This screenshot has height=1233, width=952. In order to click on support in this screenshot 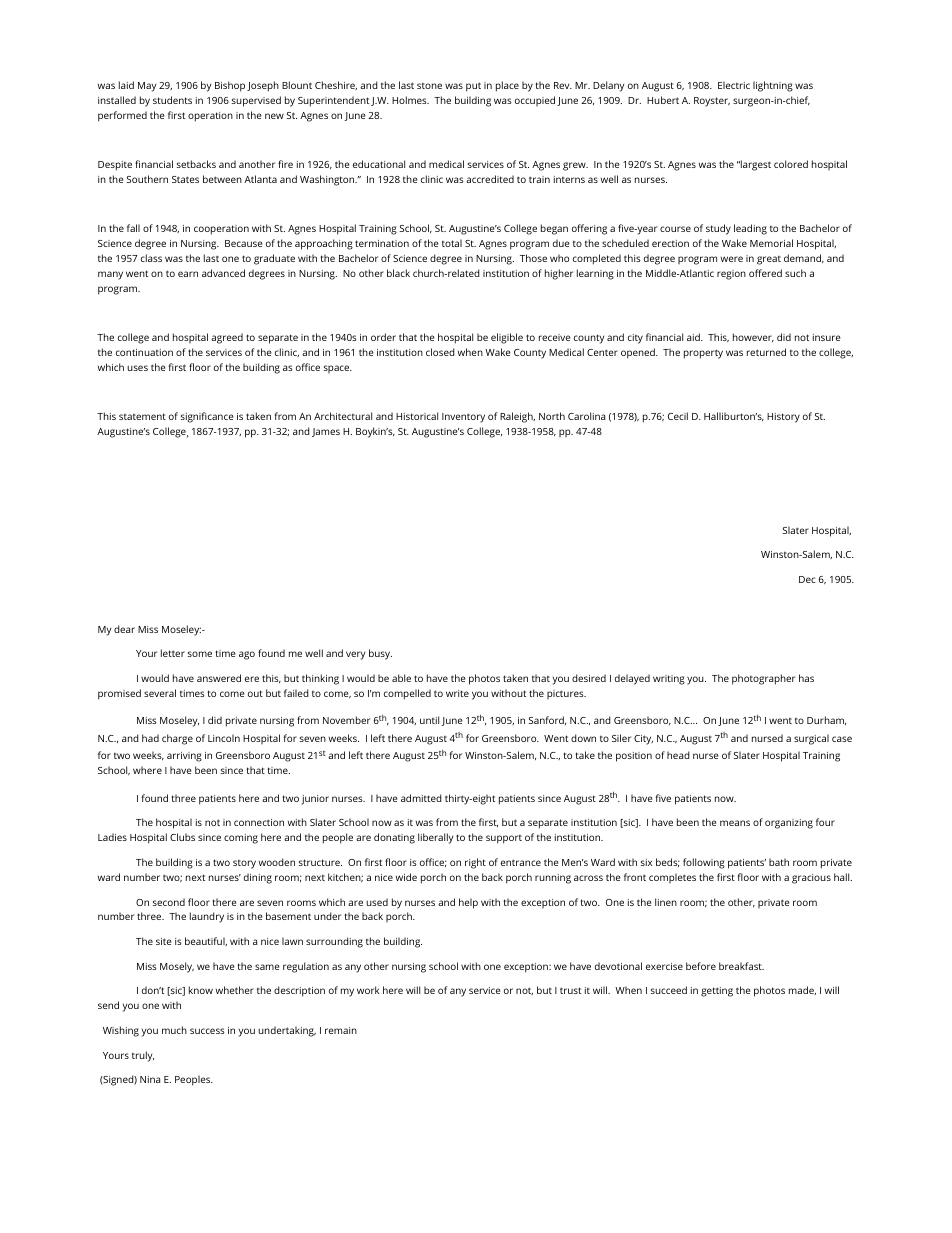, I will do `click(504, 839)`.
